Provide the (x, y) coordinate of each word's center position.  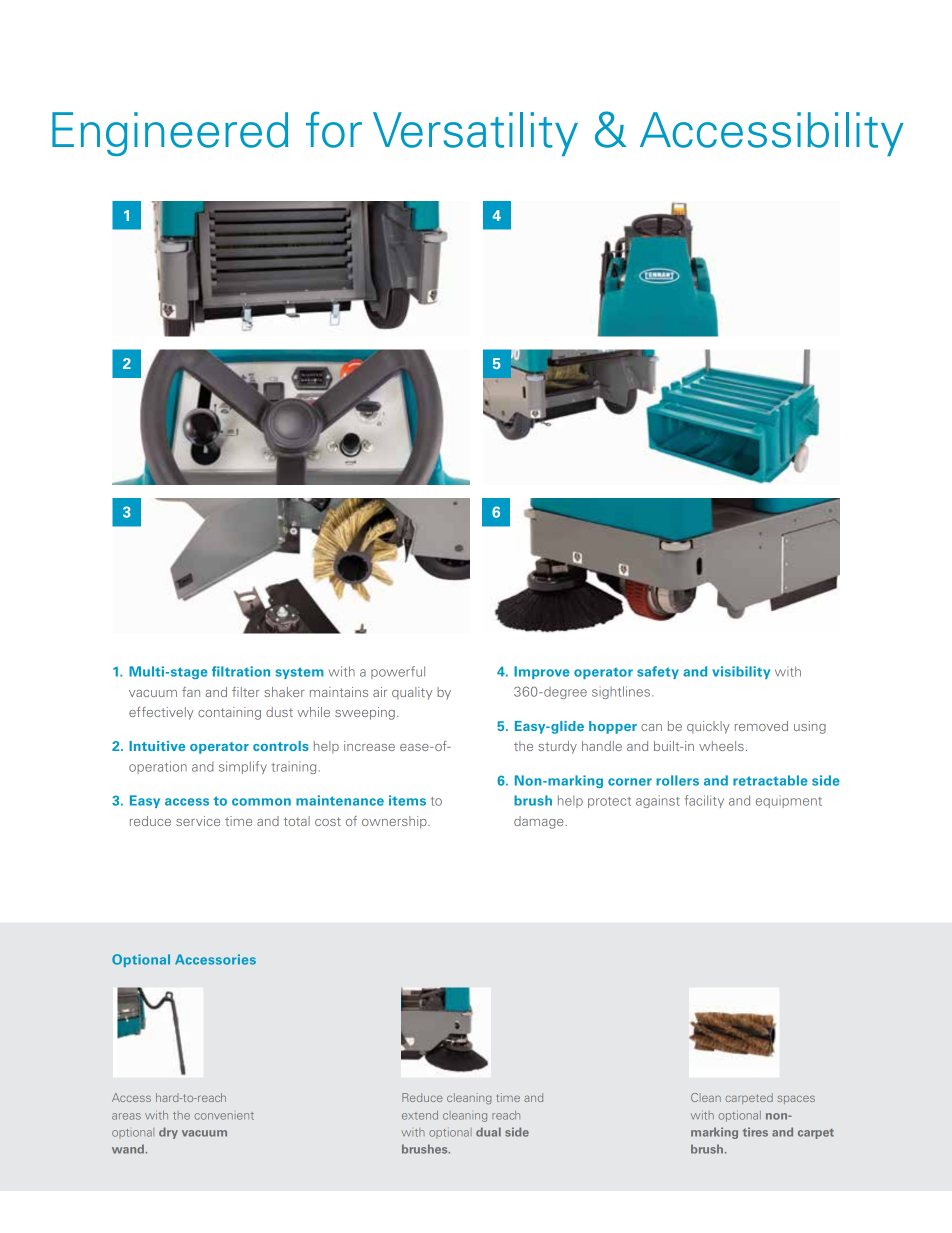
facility (704, 801)
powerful (398, 672)
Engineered (170, 134)
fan (191, 692)
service (198, 821)
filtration (241, 671)
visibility (741, 672)
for (334, 129)
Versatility (475, 134)
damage (540, 822)
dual (488, 1132)
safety (658, 672)
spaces (796, 1099)
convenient (224, 1116)
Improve (542, 672)
